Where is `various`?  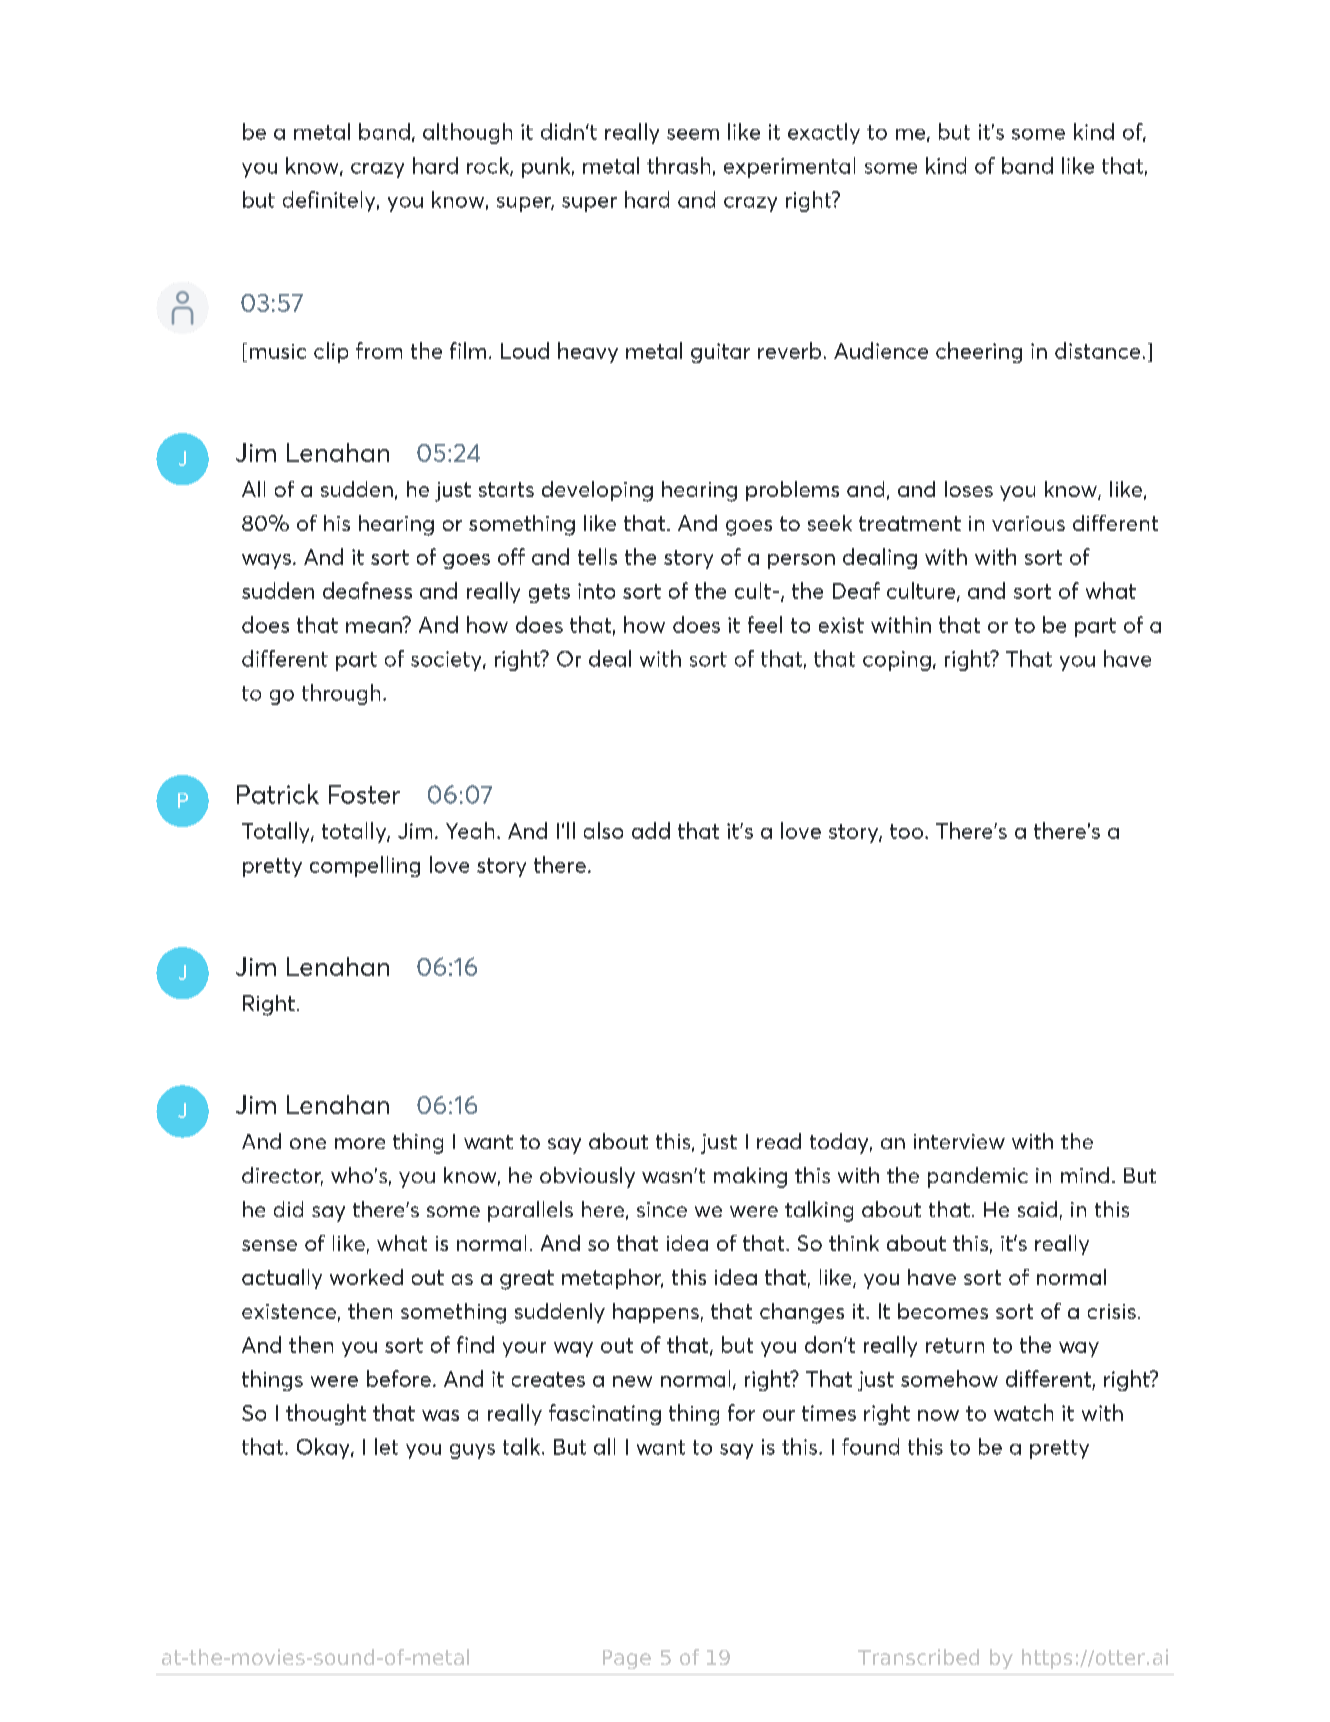
various is located at coordinates (1028, 523).
